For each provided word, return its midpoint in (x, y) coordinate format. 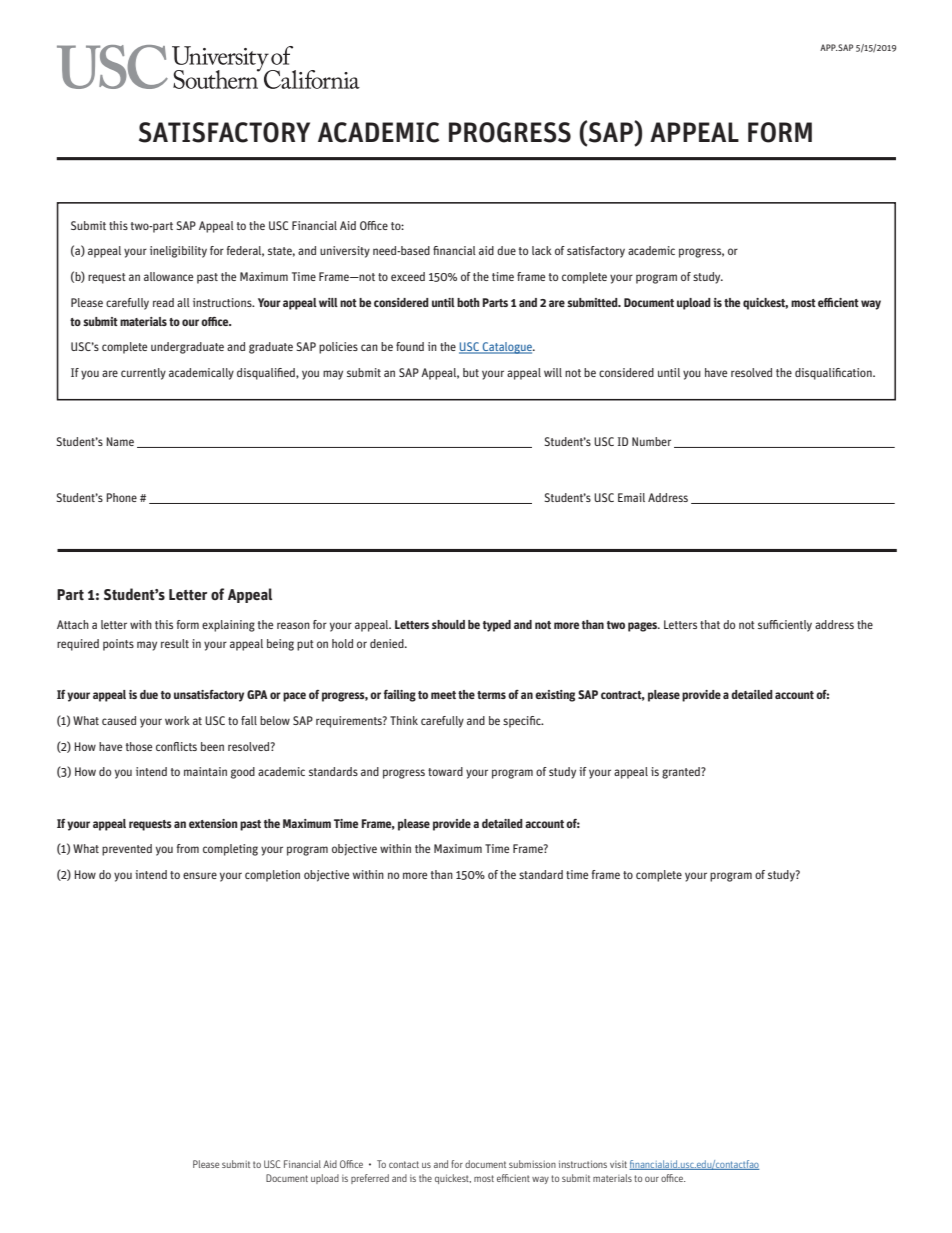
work (177, 720)
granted (682, 773)
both (468, 302)
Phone (121, 497)
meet (443, 695)
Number (651, 441)
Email (631, 497)
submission (532, 1164)
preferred (370, 1179)
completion (272, 876)
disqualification (834, 374)
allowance (168, 276)
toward (445, 771)
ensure (200, 875)
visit (618, 1164)
